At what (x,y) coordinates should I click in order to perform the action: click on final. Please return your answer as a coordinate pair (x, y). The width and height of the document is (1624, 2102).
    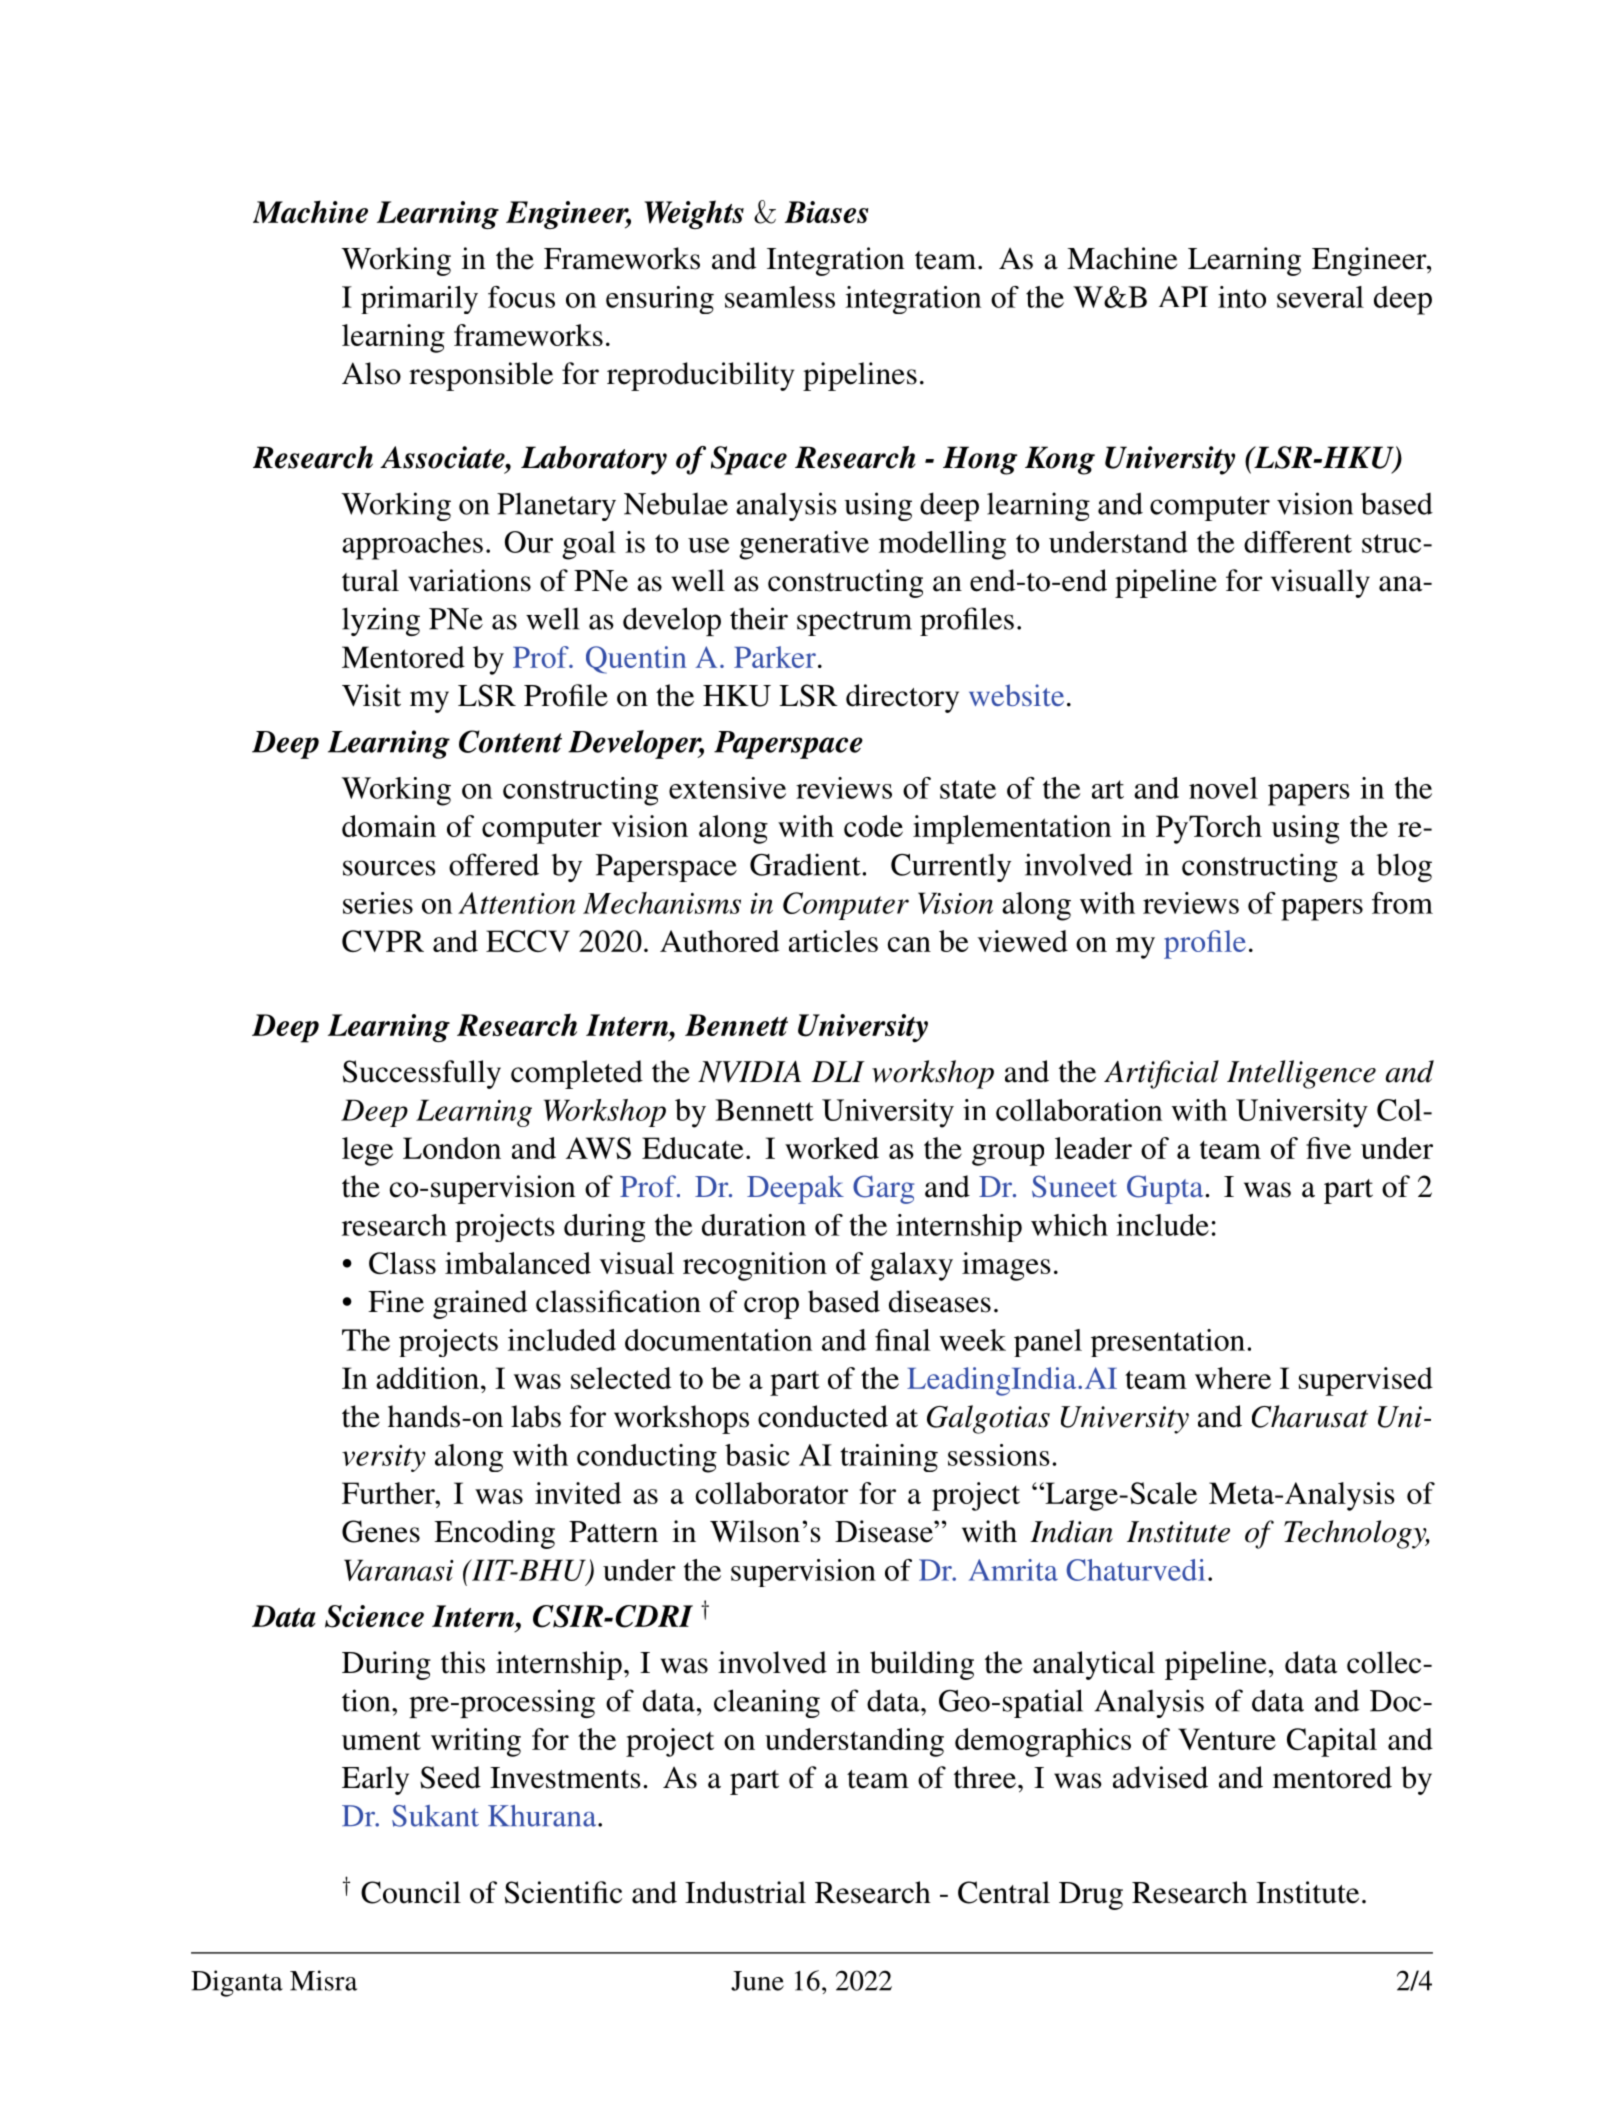
    Looking at the image, I should click on (903, 1340).
